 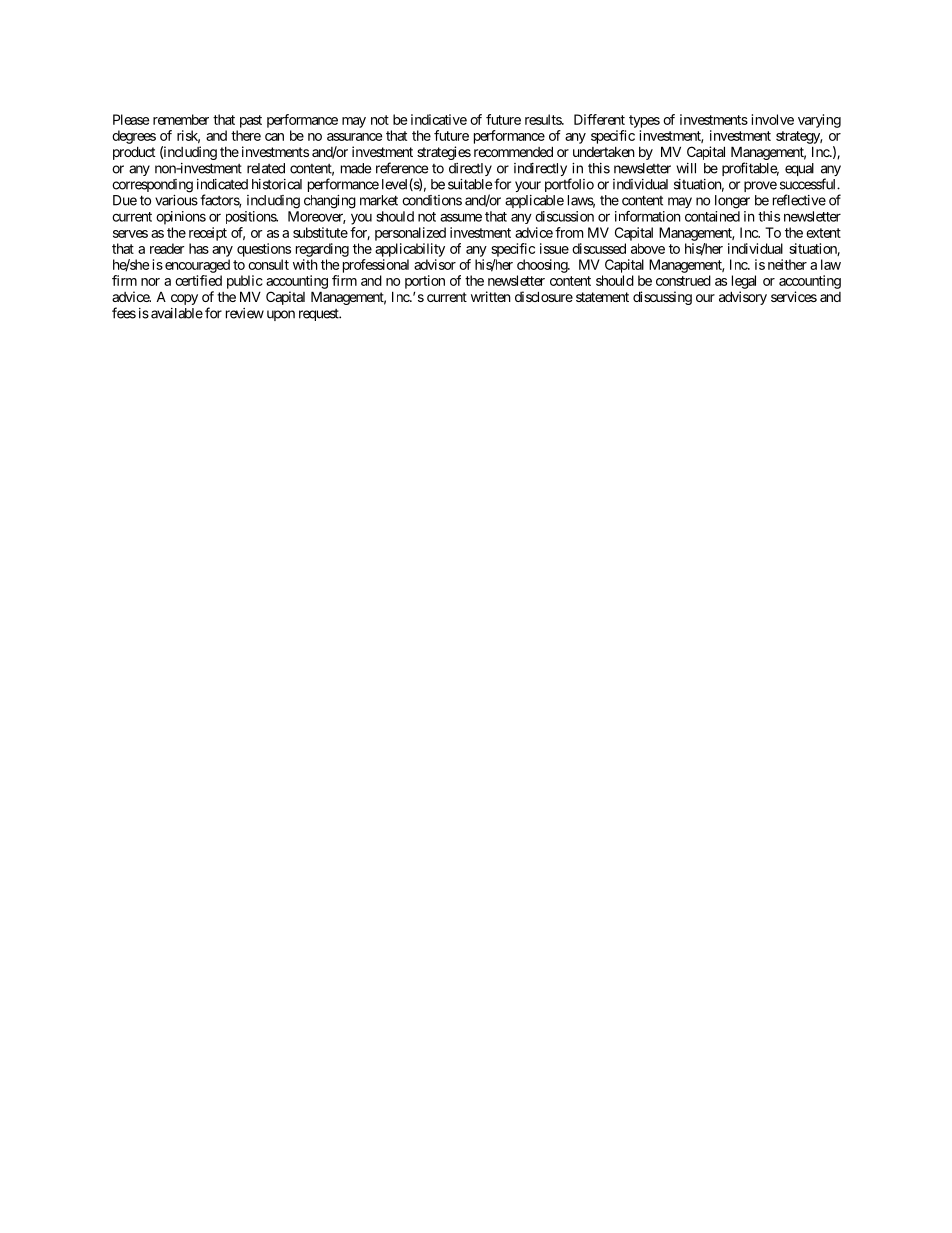 What do you see at coordinates (760, 186) in the document?
I see `prove` at bounding box center [760, 186].
